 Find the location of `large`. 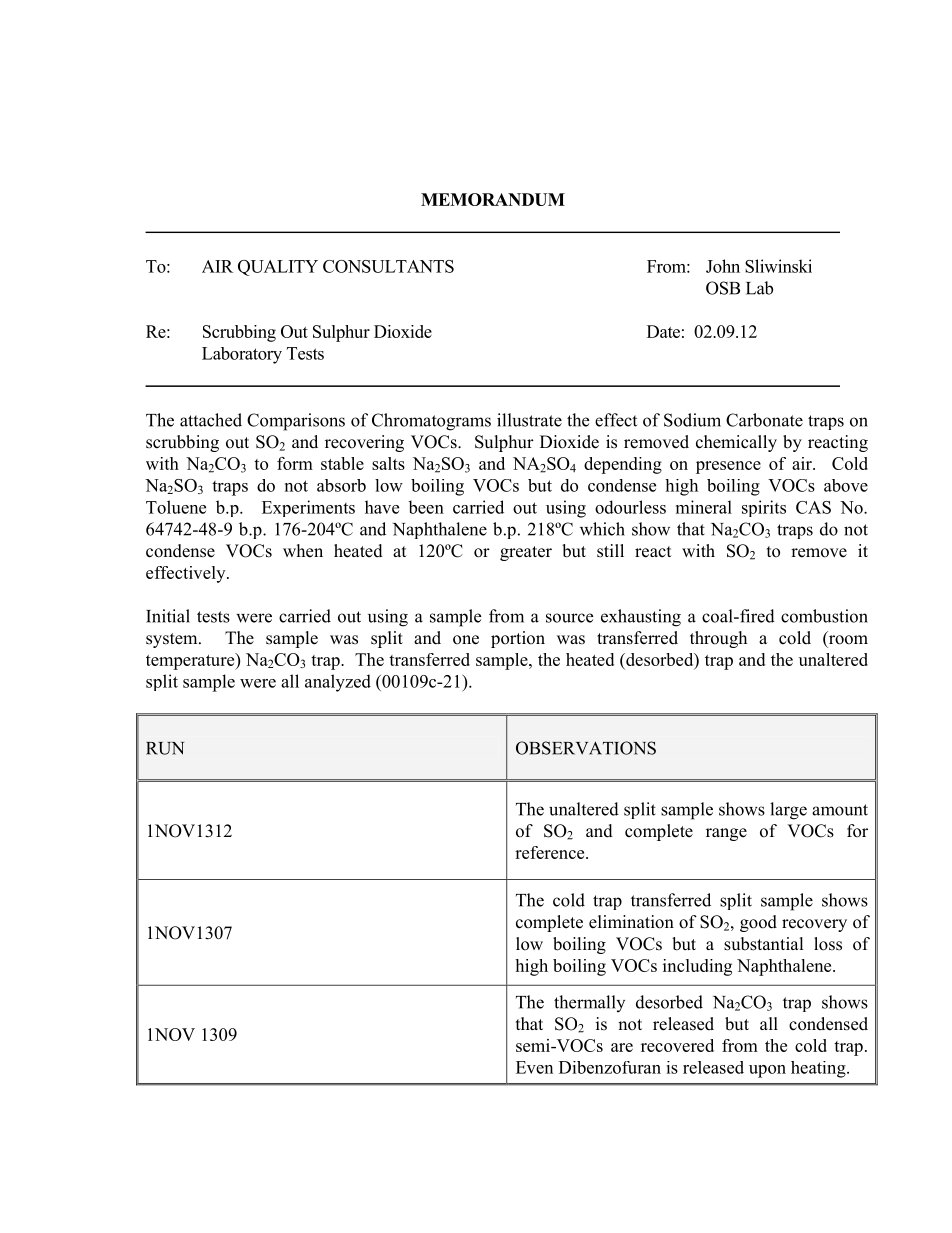

large is located at coordinates (788, 811).
